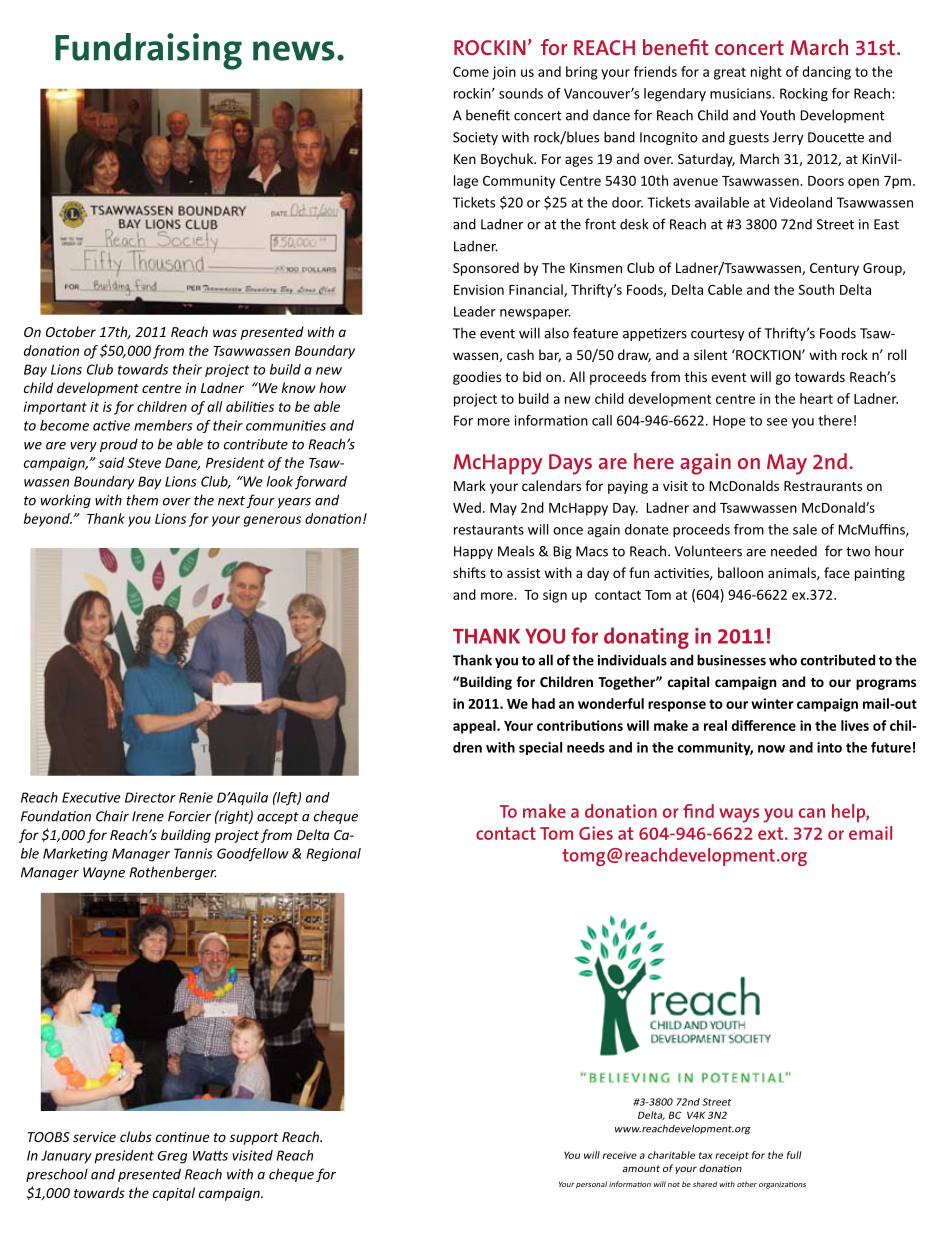 The width and height of the document is (952, 1233). Describe the element at coordinates (777, 422) in the document. I see `see` at that location.
